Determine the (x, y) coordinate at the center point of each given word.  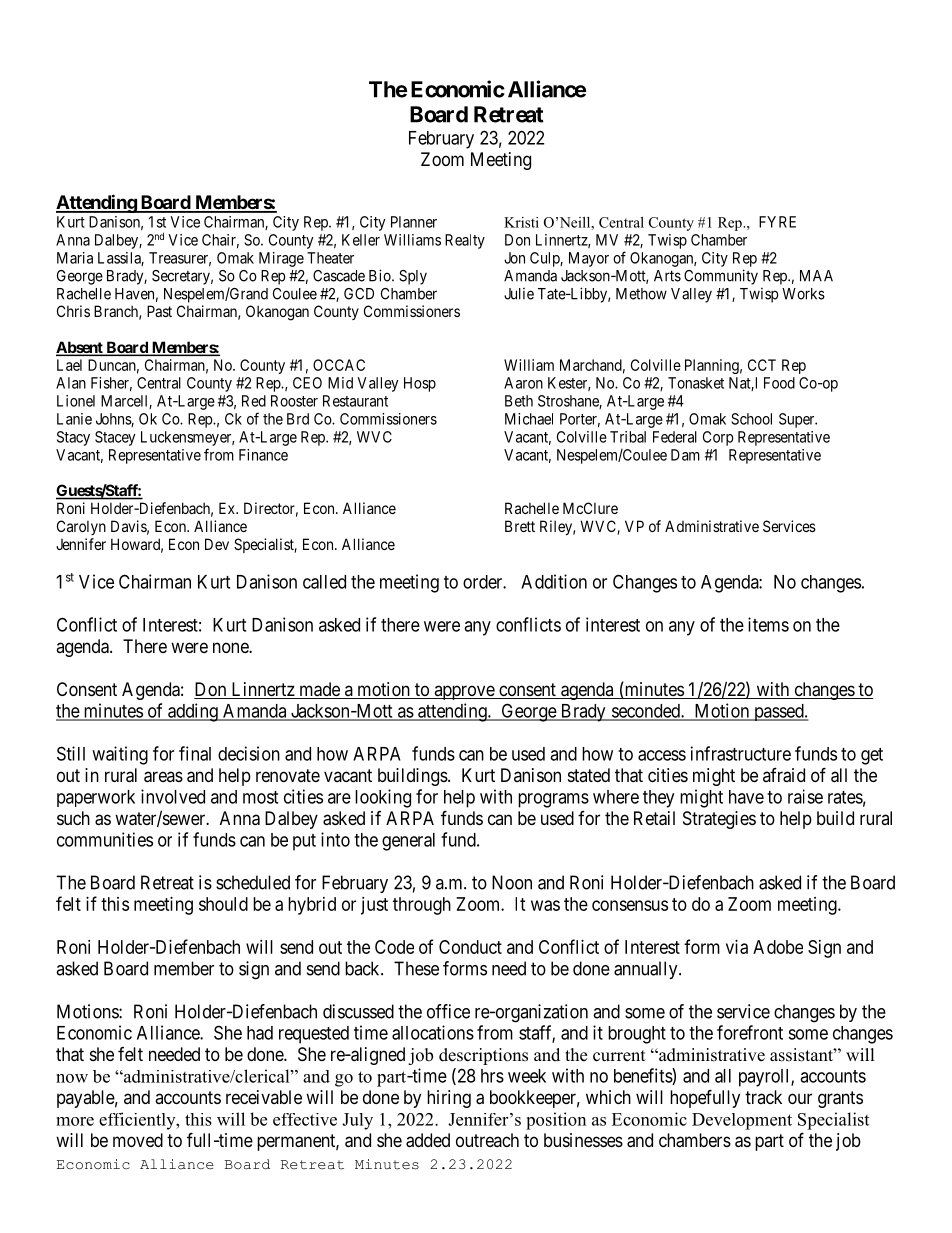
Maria (75, 258)
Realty (465, 241)
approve (464, 692)
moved (138, 1140)
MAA (816, 276)
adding (193, 712)
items (768, 624)
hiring (449, 1099)
